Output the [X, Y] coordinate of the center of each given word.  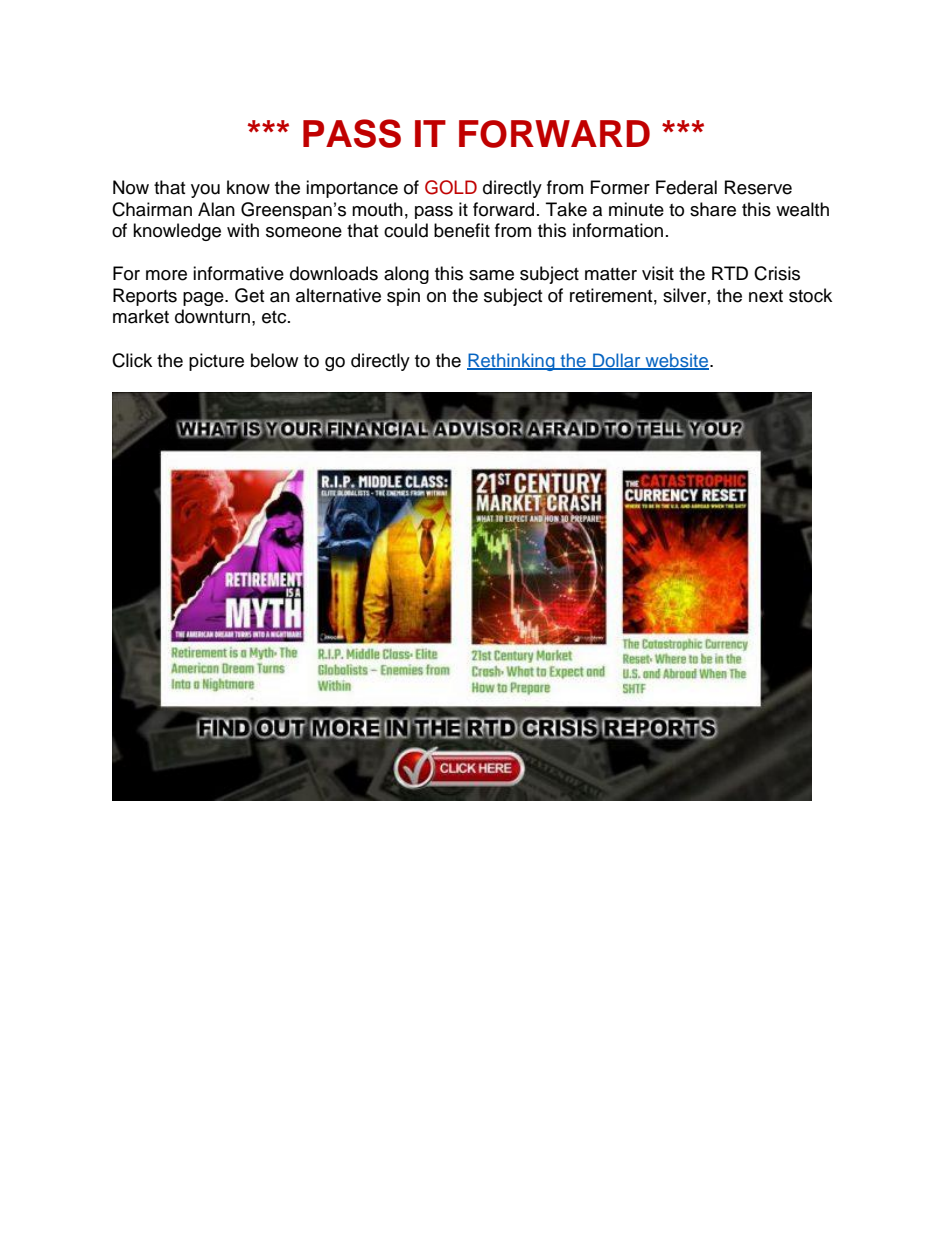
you [205, 191]
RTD [730, 273]
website [677, 361]
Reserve [758, 187]
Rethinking [512, 362]
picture [216, 362]
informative [238, 273]
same [491, 275]
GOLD [451, 187]
